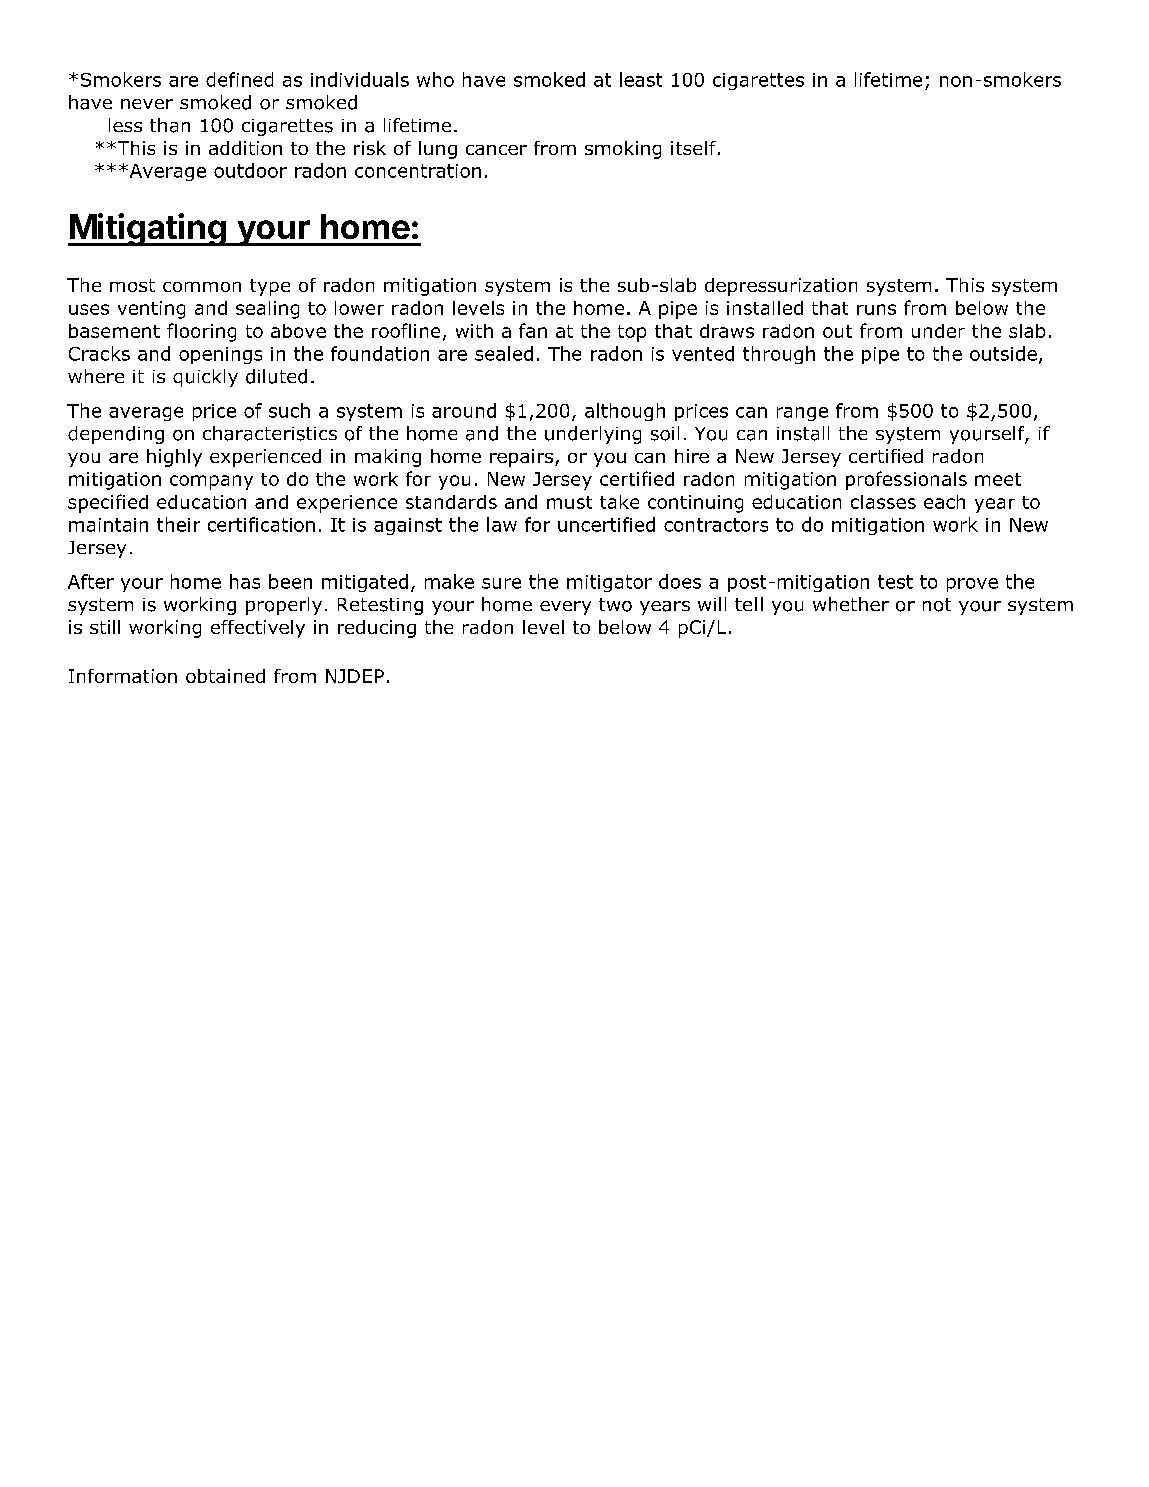 This screenshot has width=1149, height=1487. Describe the element at coordinates (225, 676) in the screenshot. I see `obtained` at that location.
